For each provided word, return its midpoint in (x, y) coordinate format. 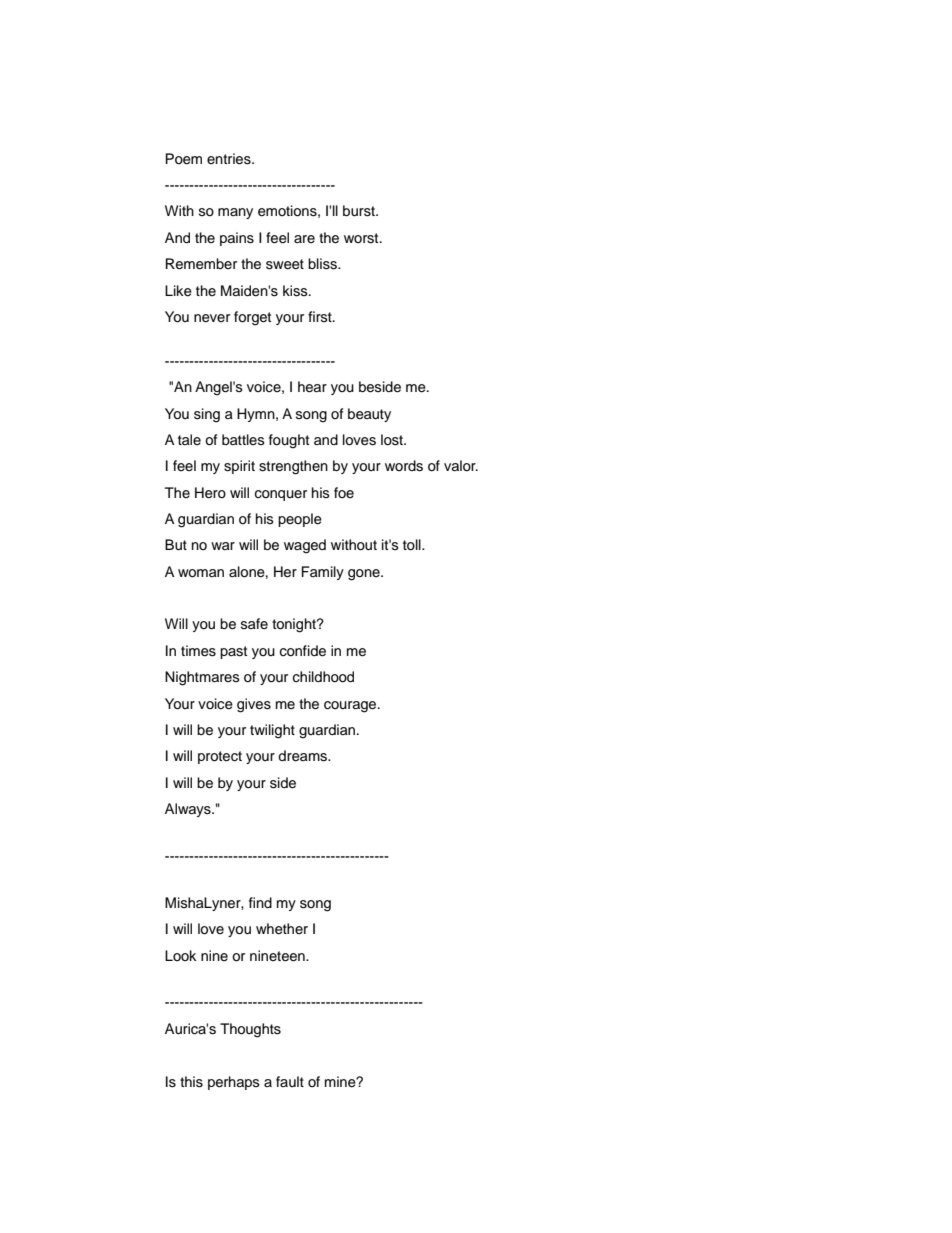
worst (362, 238)
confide (303, 651)
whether (282, 929)
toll (413, 544)
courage (351, 707)
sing (207, 415)
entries (230, 159)
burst (360, 211)
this (191, 1082)
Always (189, 810)
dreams (304, 756)
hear (312, 387)
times (198, 651)
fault (290, 1081)
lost (393, 440)
